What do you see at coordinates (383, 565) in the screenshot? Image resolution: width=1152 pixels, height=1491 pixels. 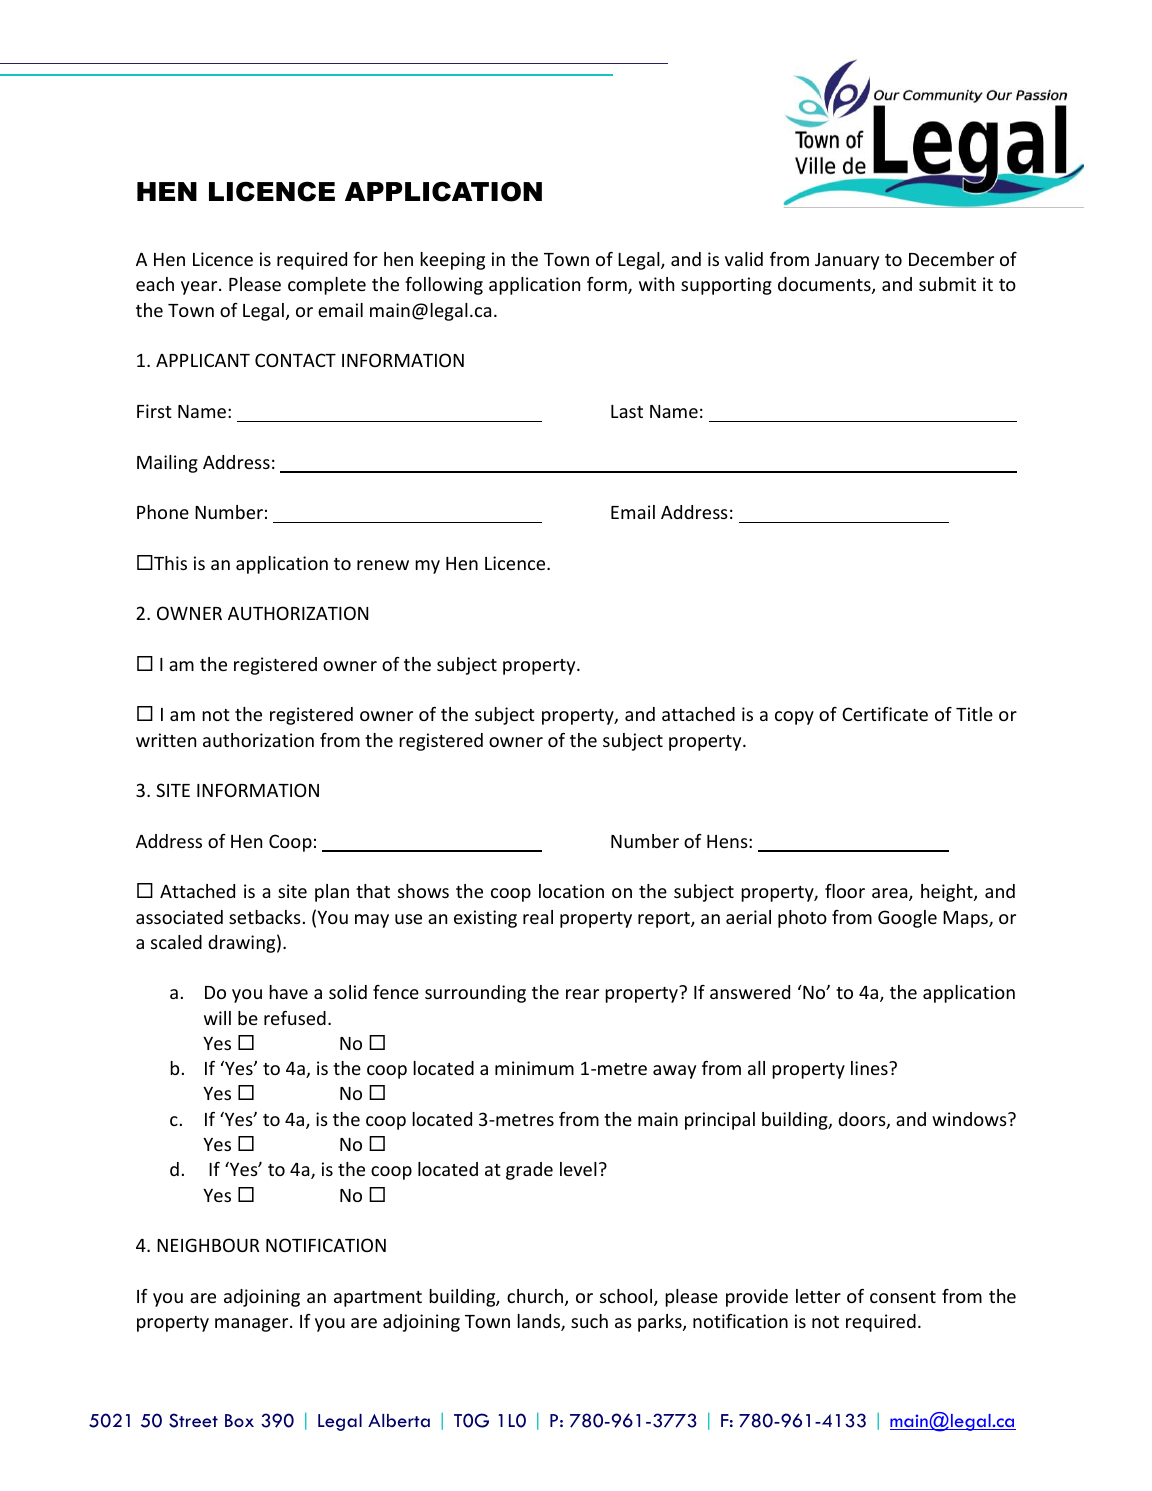 I see `renew` at bounding box center [383, 565].
